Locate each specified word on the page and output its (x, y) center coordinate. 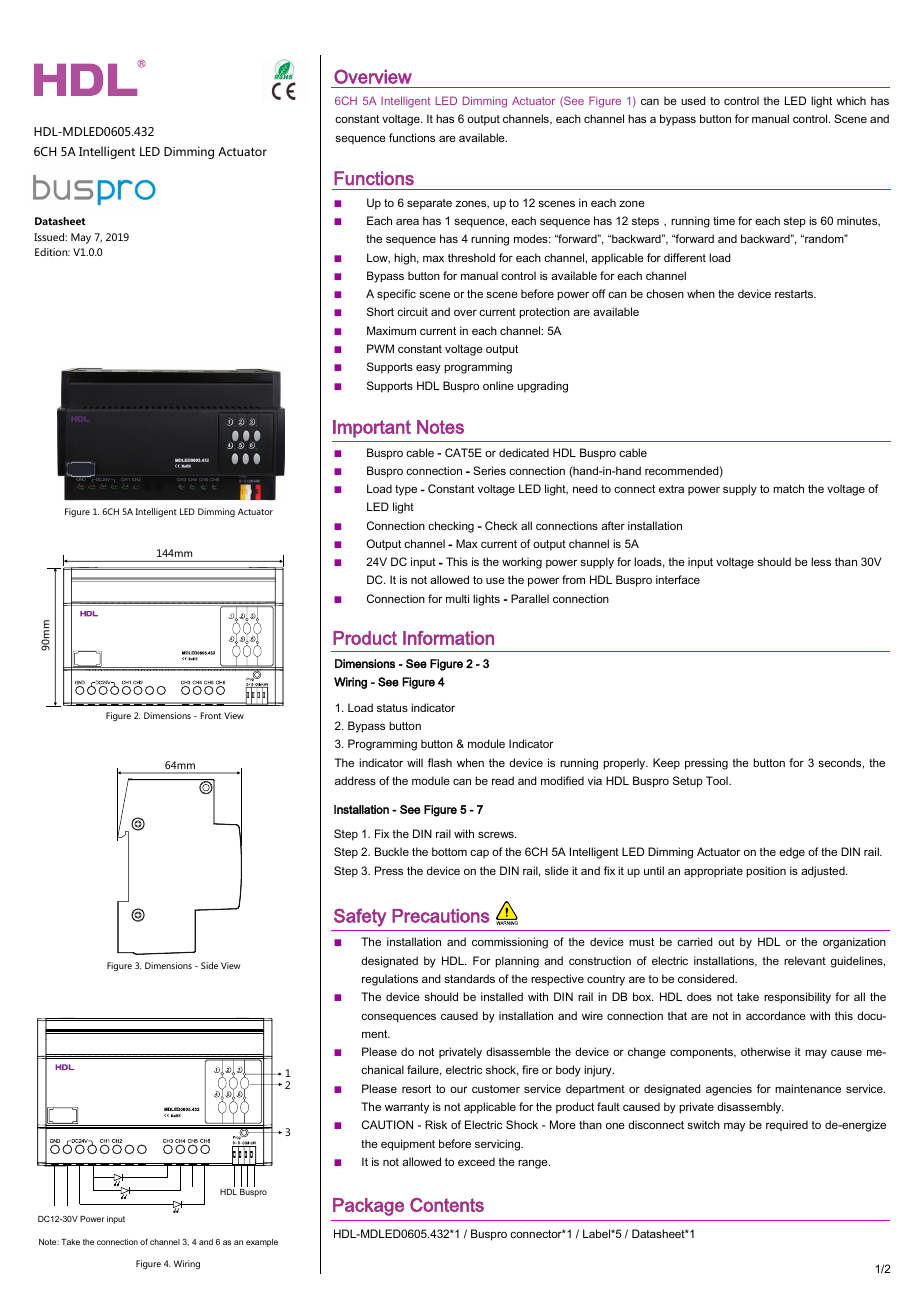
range (534, 1164)
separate (429, 204)
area (407, 221)
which (851, 100)
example (262, 1243)
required (787, 1126)
